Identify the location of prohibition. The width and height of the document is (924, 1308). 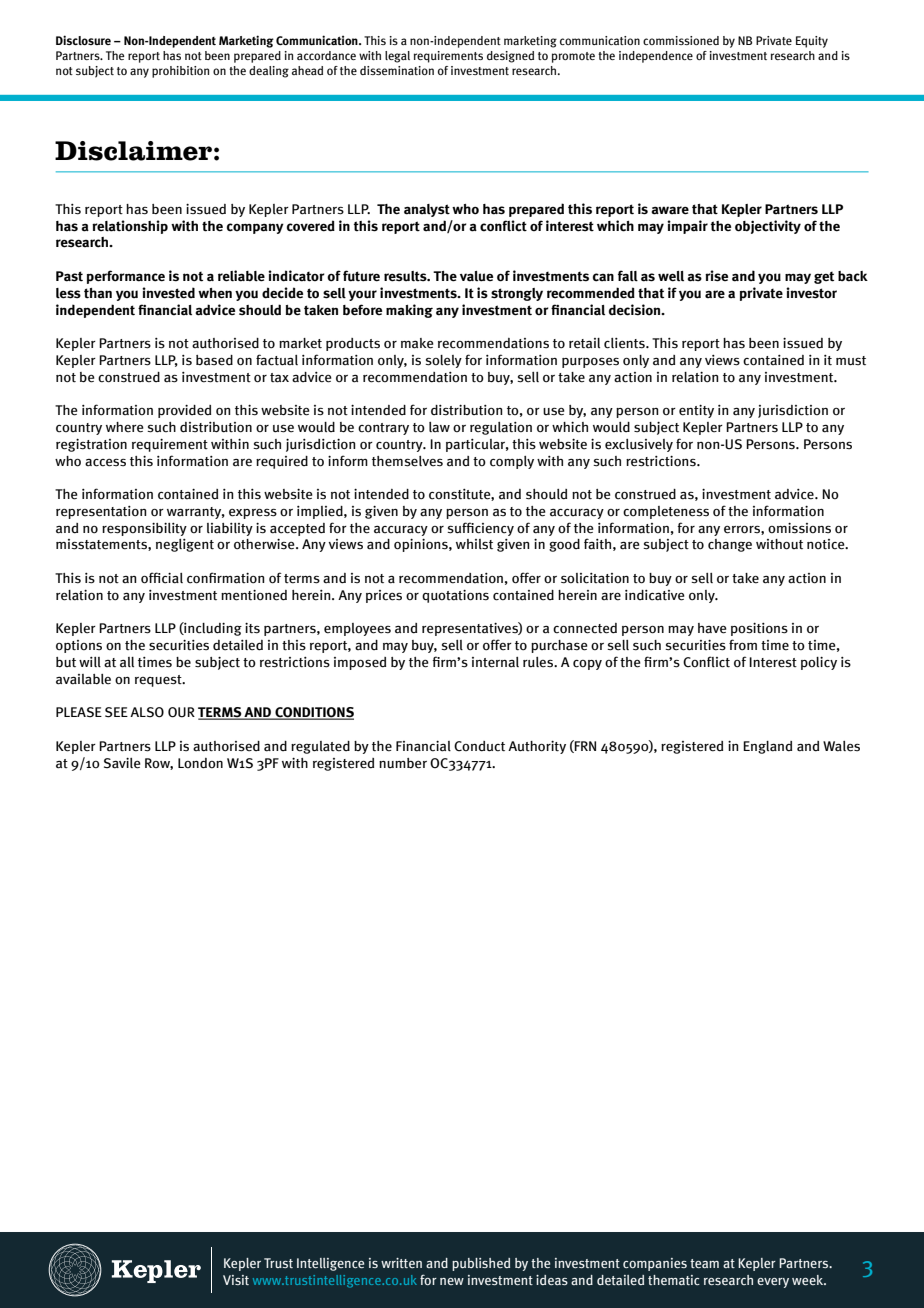
(180, 72).
